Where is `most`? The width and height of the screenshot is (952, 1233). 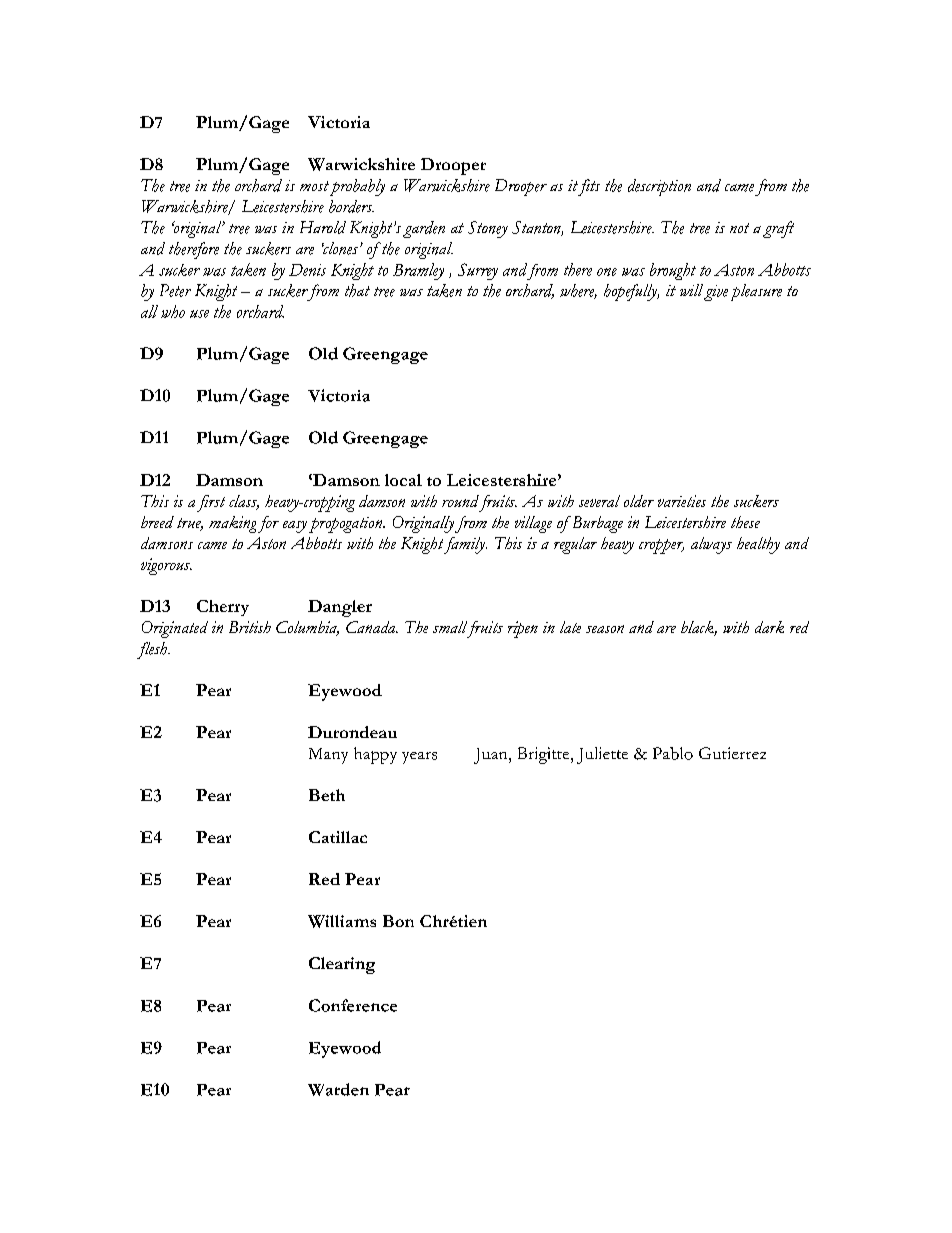
most is located at coordinates (314, 186).
